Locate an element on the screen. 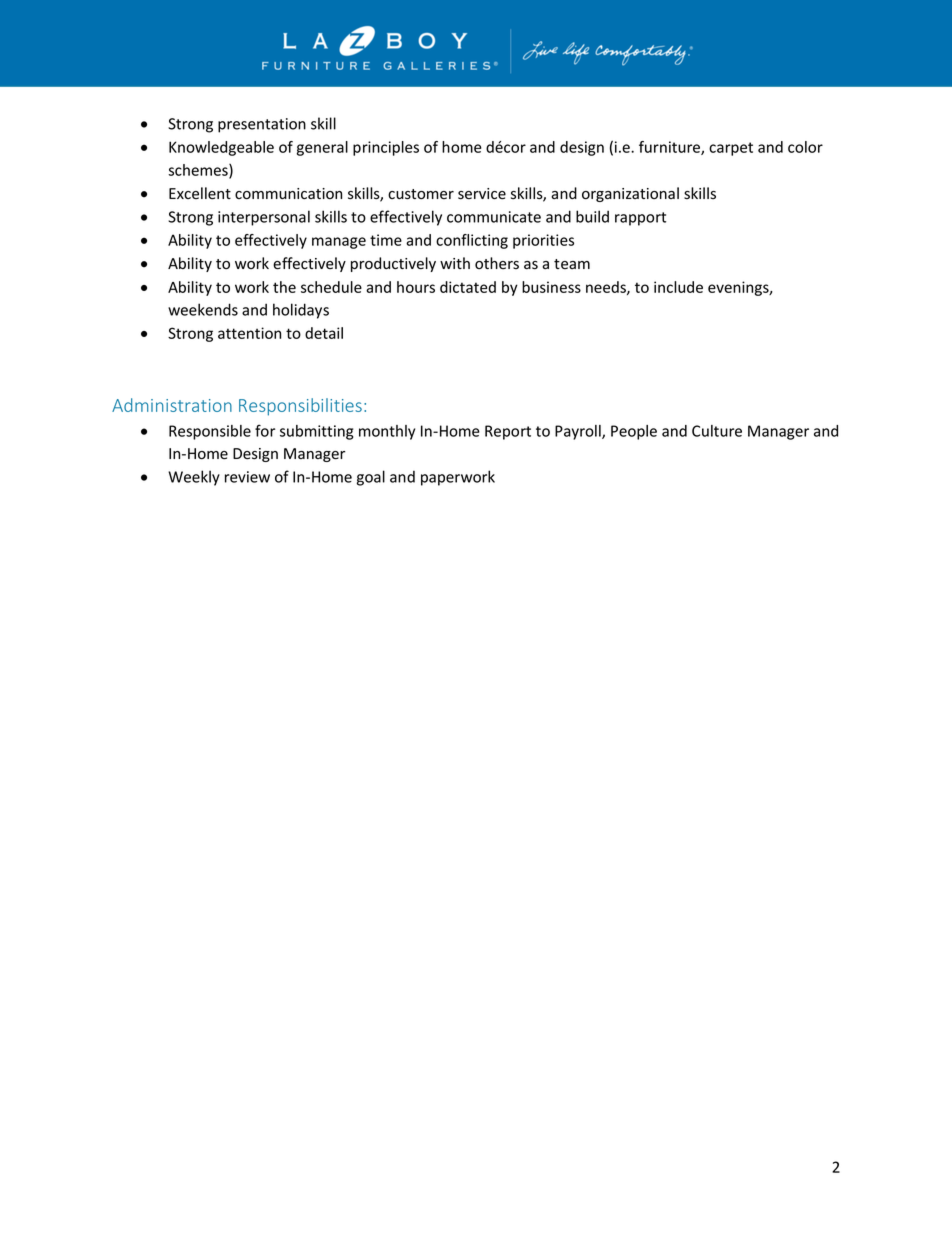 Image resolution: width=952 pixels, height=1233 pixels. review is located at coordinates (247, 477).
